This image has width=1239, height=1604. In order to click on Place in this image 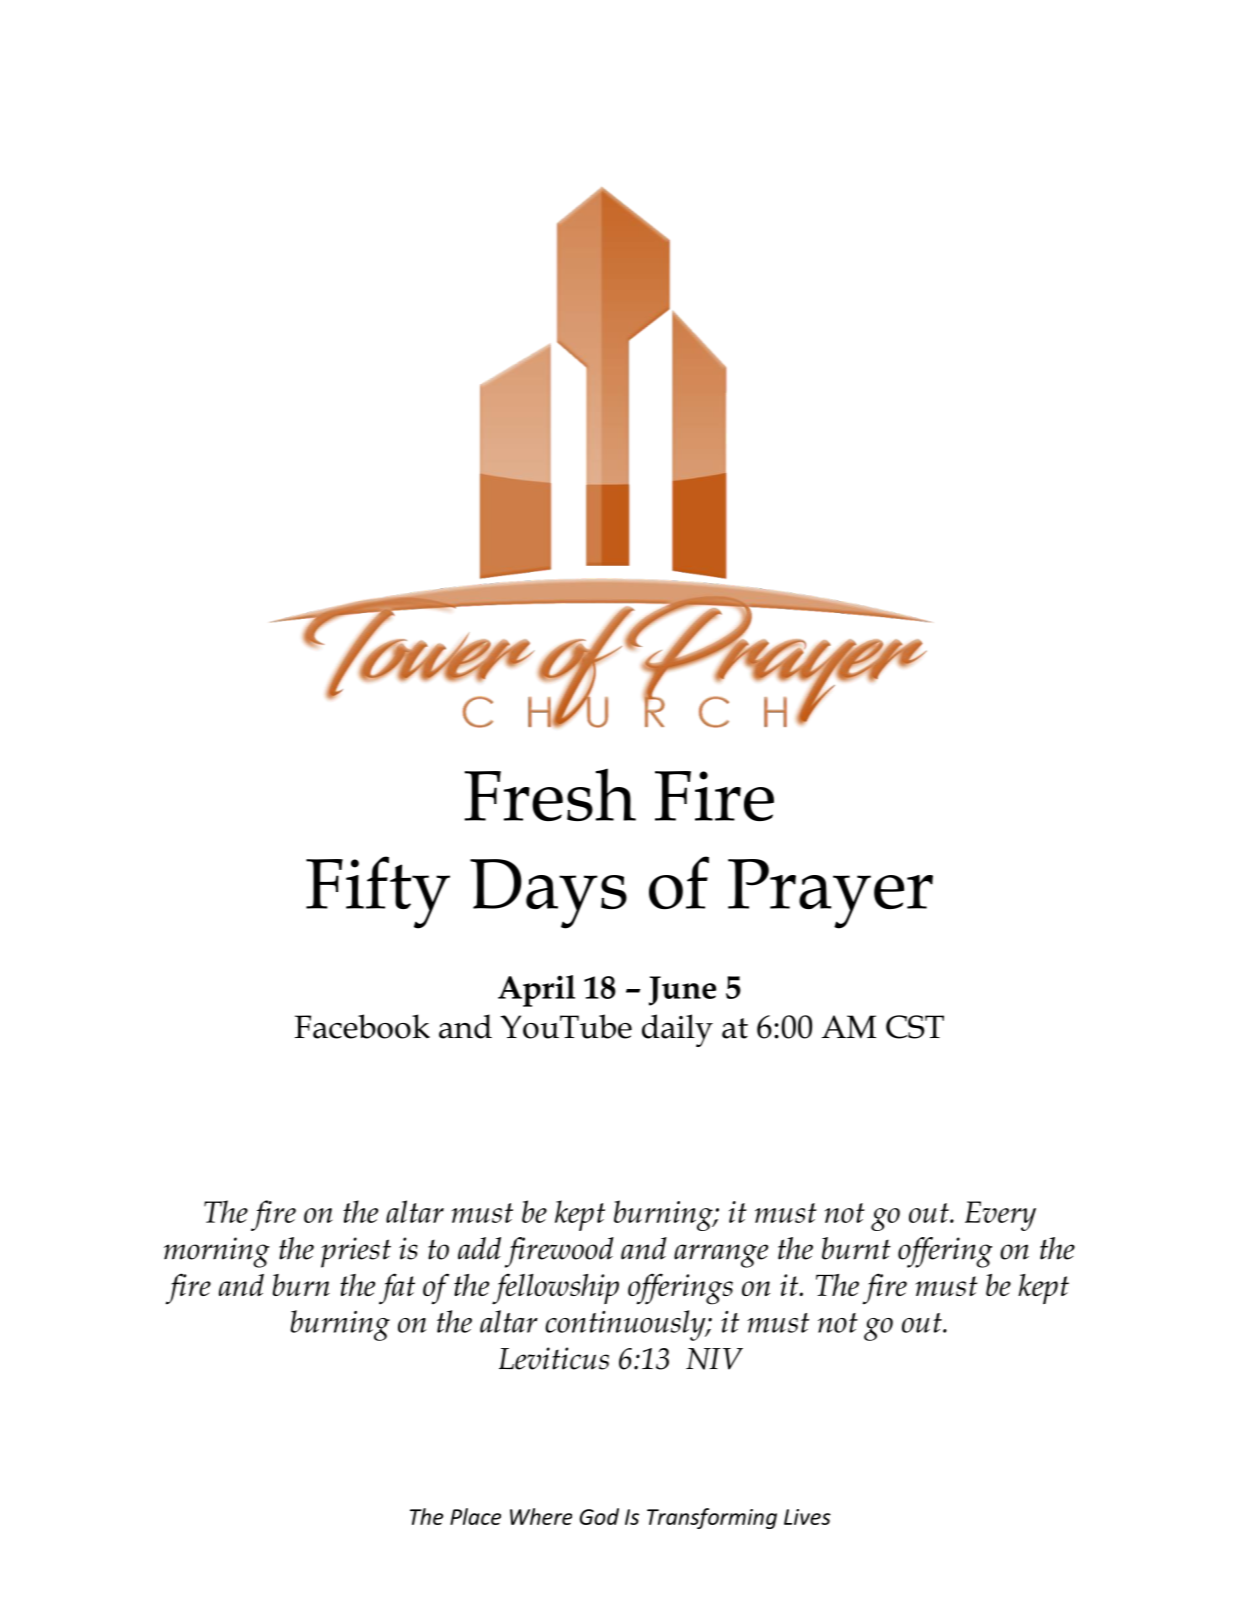, I will do `click(475, 1516)`.
